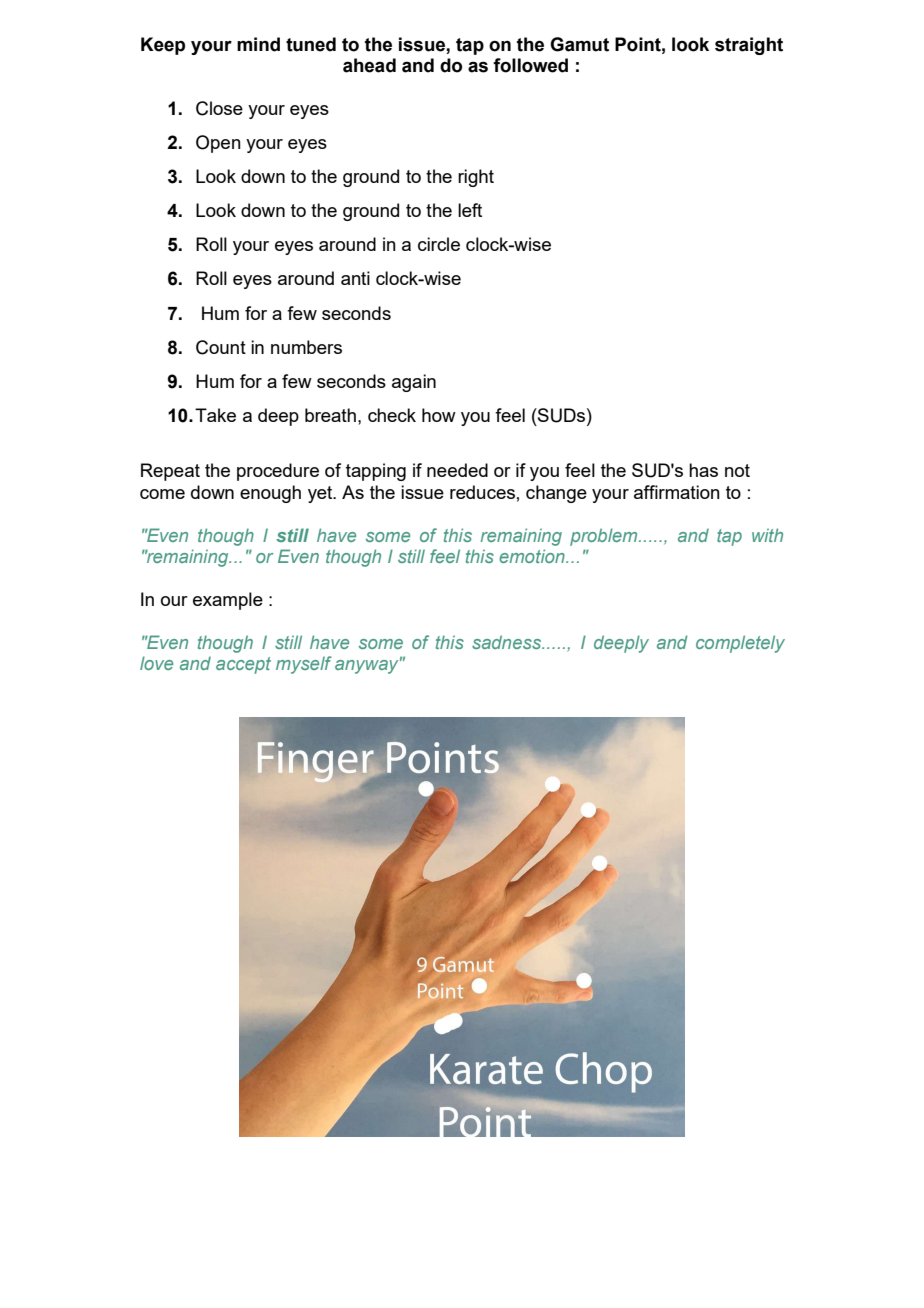  I want to click on straight, so click(749, 46).
